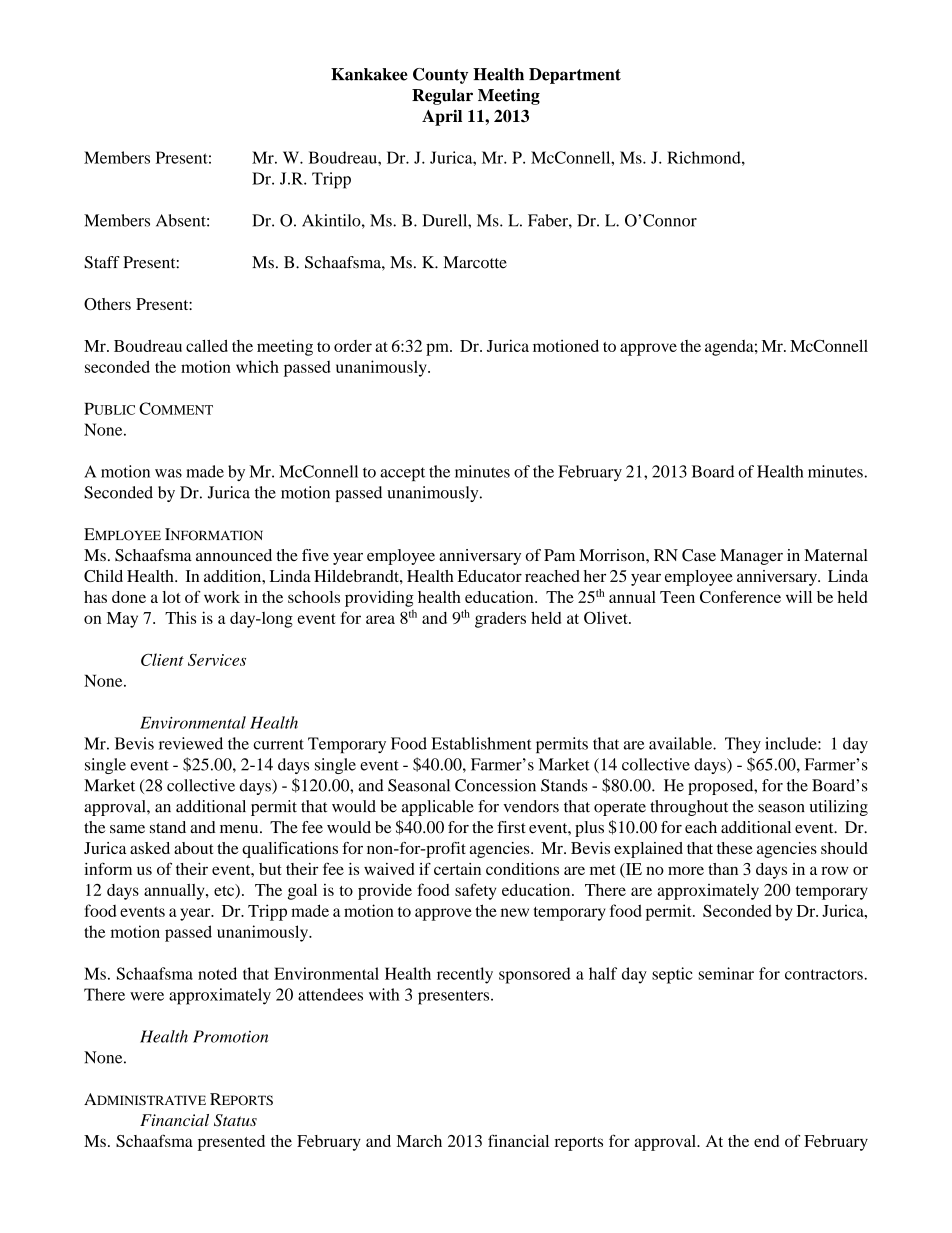 This document has height=1233, width=952. I want to click on Staff, so click(102, 262).
